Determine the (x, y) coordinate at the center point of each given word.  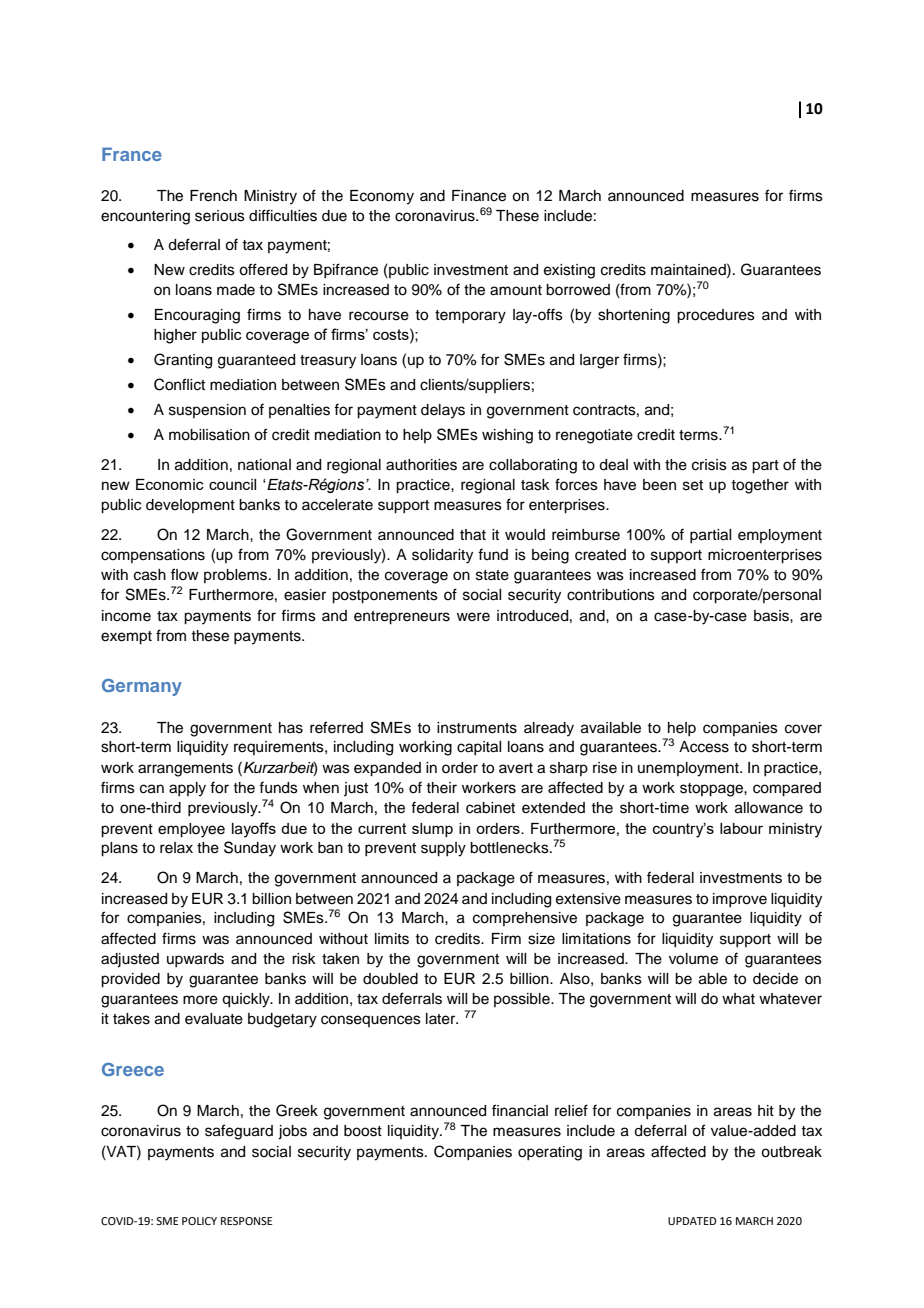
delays (443, 411)
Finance (479, 196)
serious (220, 216)
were (473, 617)
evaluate (214, 1019)
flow (185, 574)
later (442, 1019)
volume (693, 959)
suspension (207, 411)
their (441, 788)
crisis (709, 465)
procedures (716, 316)
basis (772, 616)
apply (187, 789)
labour (741, 828)
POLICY (199, 1221)
